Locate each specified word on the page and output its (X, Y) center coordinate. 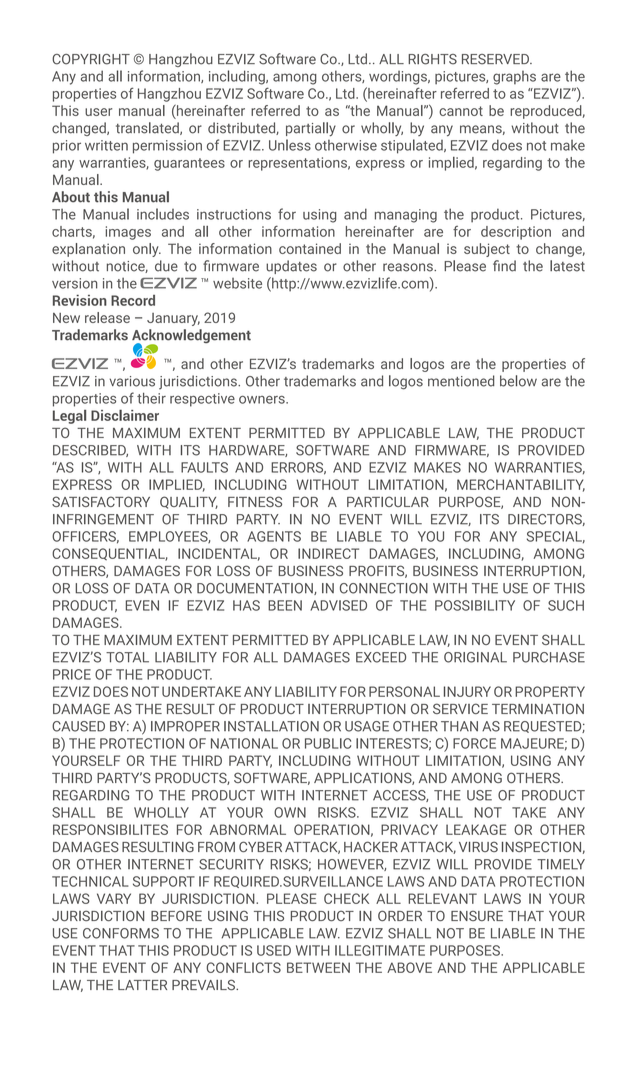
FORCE (474, 743)
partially (311, 129)
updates (291, 267)
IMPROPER (185, 726)
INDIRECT (328, 553)
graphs (514, 78)
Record (133, 300)
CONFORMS (121, 933)
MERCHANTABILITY (521, 485)
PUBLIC (328, 743)
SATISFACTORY (101, 501)
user (98, 112)
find (504, 266)
